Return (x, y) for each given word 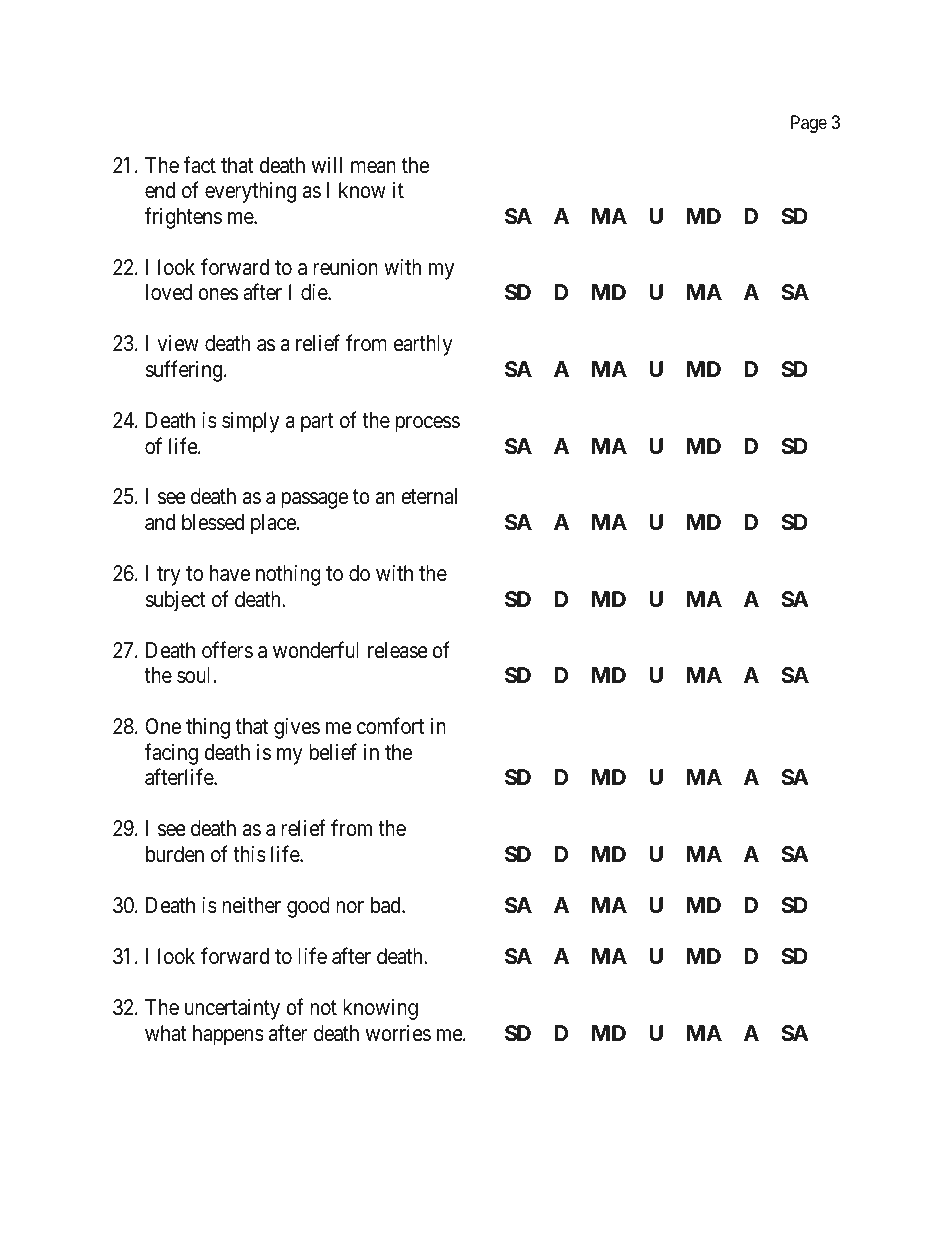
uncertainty (232, 1009)
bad (387, 905)
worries (398, 1033)
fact (199, 165)
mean (373, 167)
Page (809, 124)
